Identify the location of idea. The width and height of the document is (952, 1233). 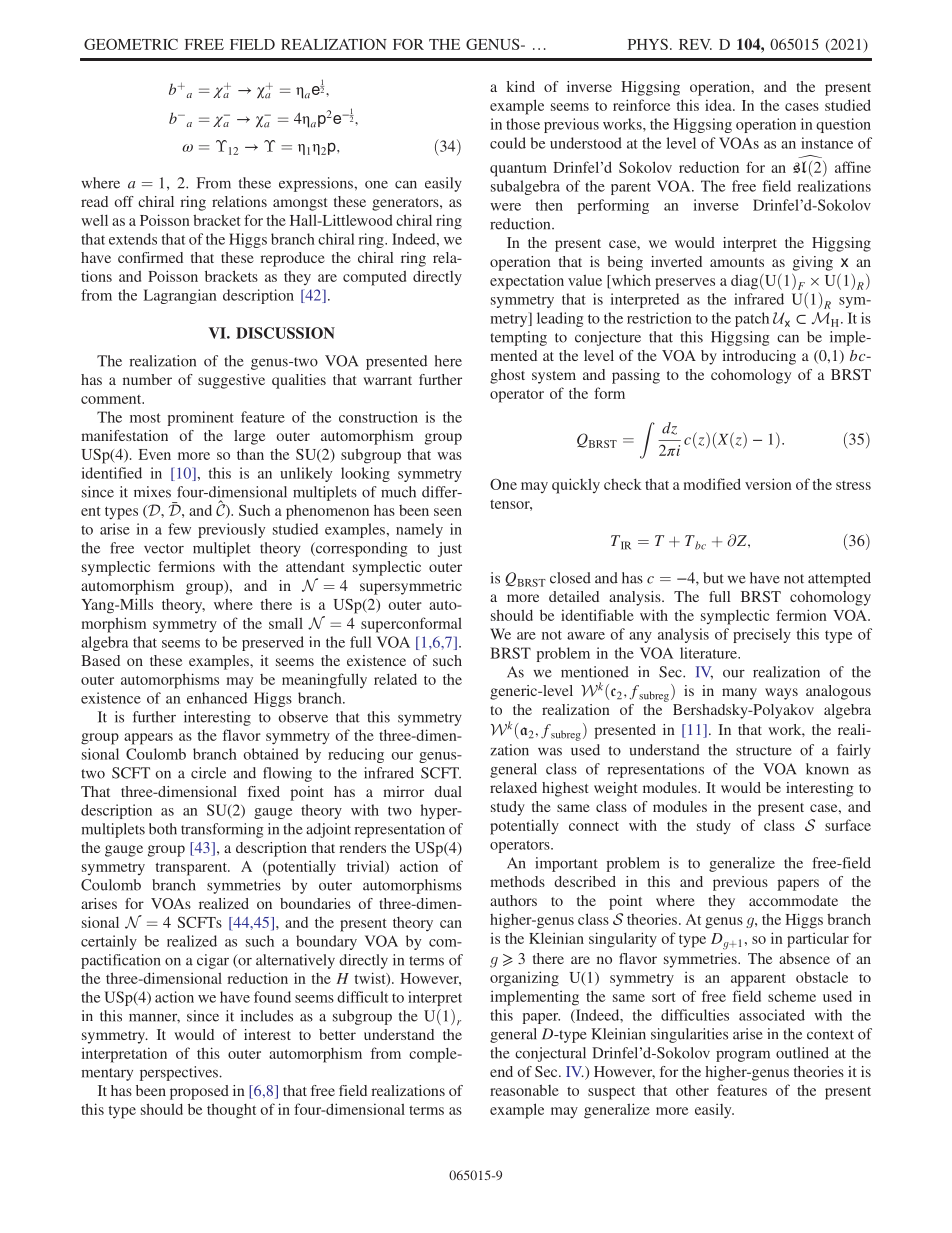
(719, 105).
